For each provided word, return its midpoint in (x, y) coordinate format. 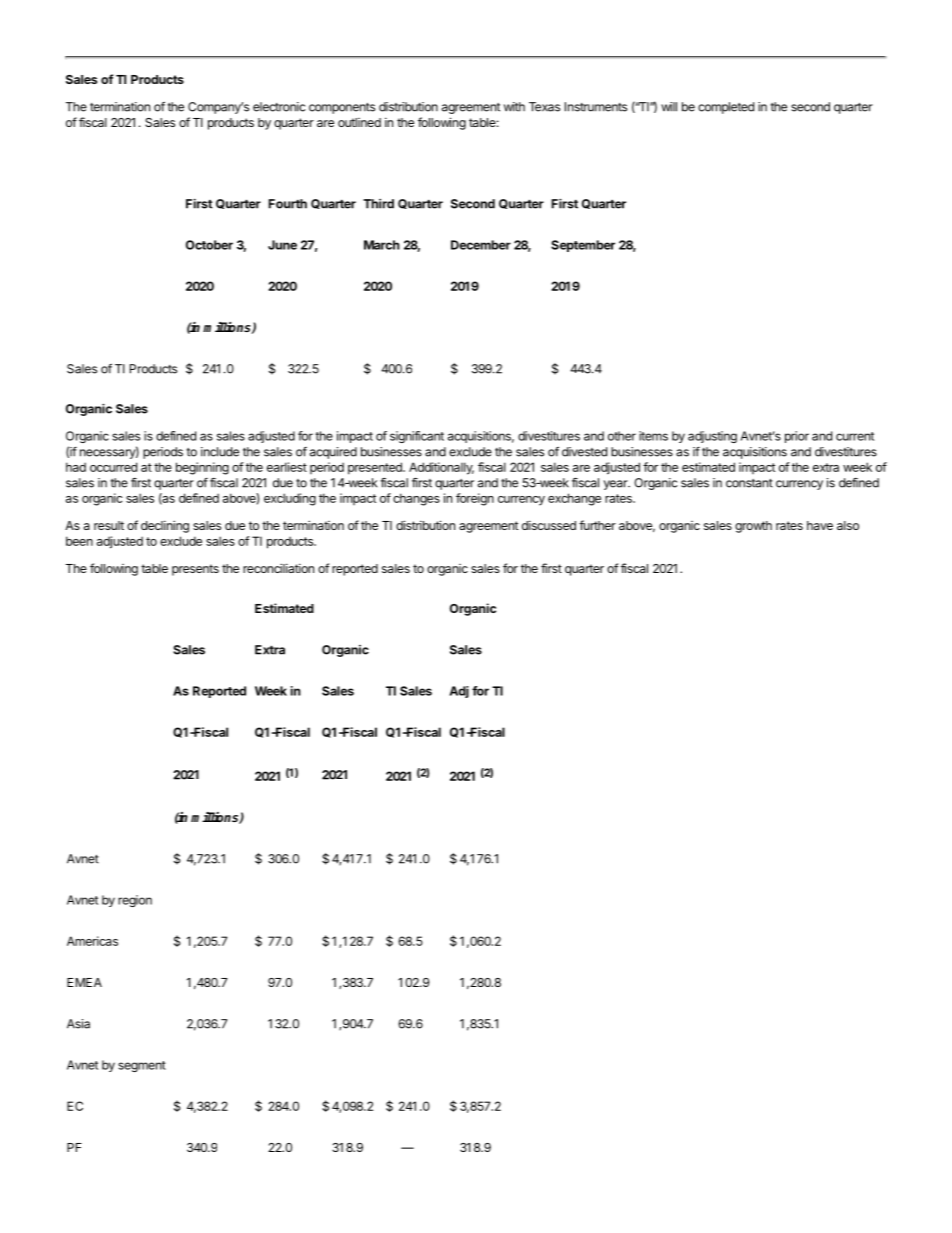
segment (142, 1066)
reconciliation (278, 568)
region (135, 901)
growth (753, 527)
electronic (279, 107)
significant (417, 437)
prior (797, 437)
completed (726, 108)
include (220, 452)
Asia (78, 1024)
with (514, 107)
